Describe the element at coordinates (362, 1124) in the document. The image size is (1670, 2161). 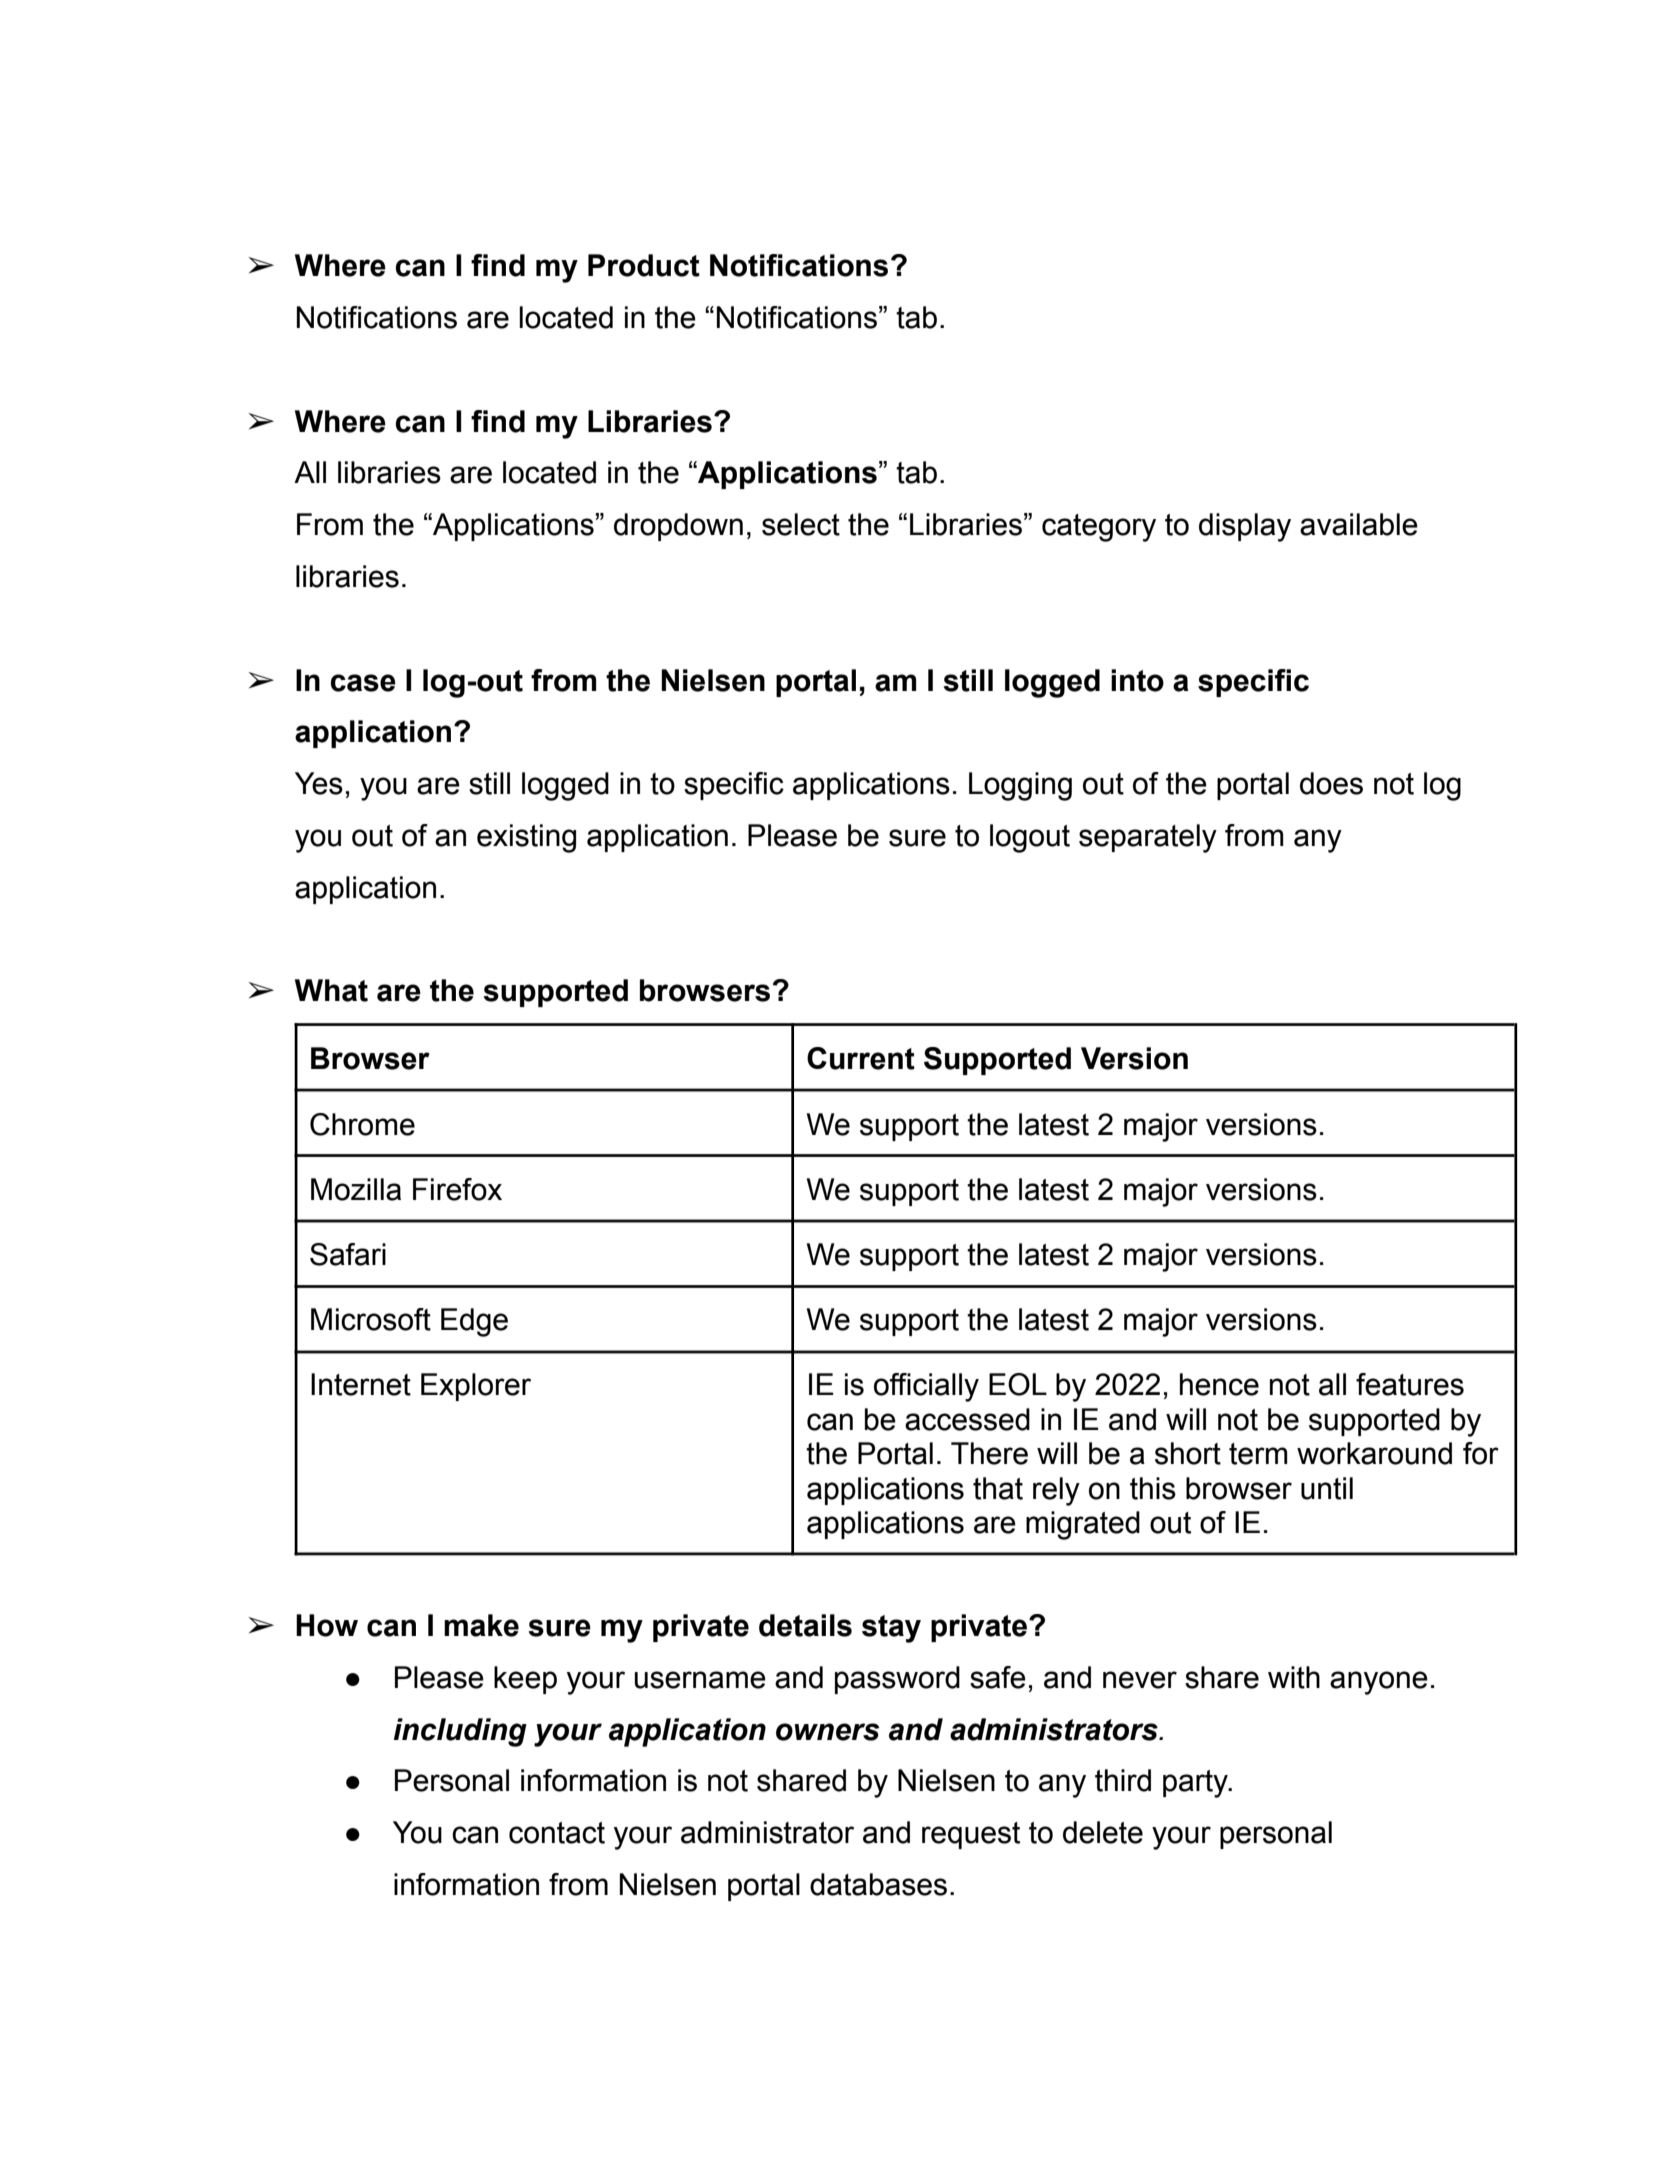
I see `Chrome` at that location.
